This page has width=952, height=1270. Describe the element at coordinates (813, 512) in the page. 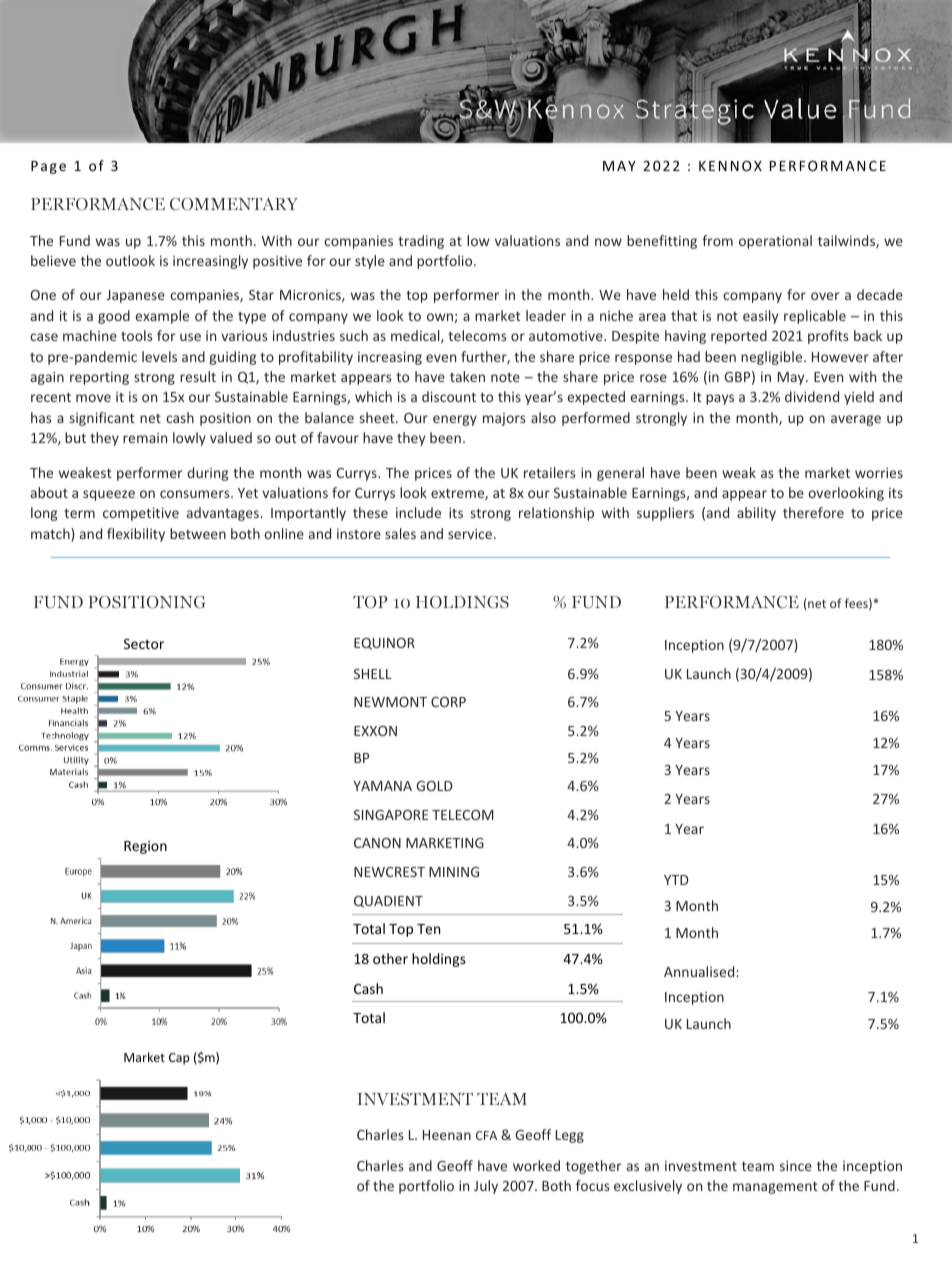

I see `therefore` at that location.
